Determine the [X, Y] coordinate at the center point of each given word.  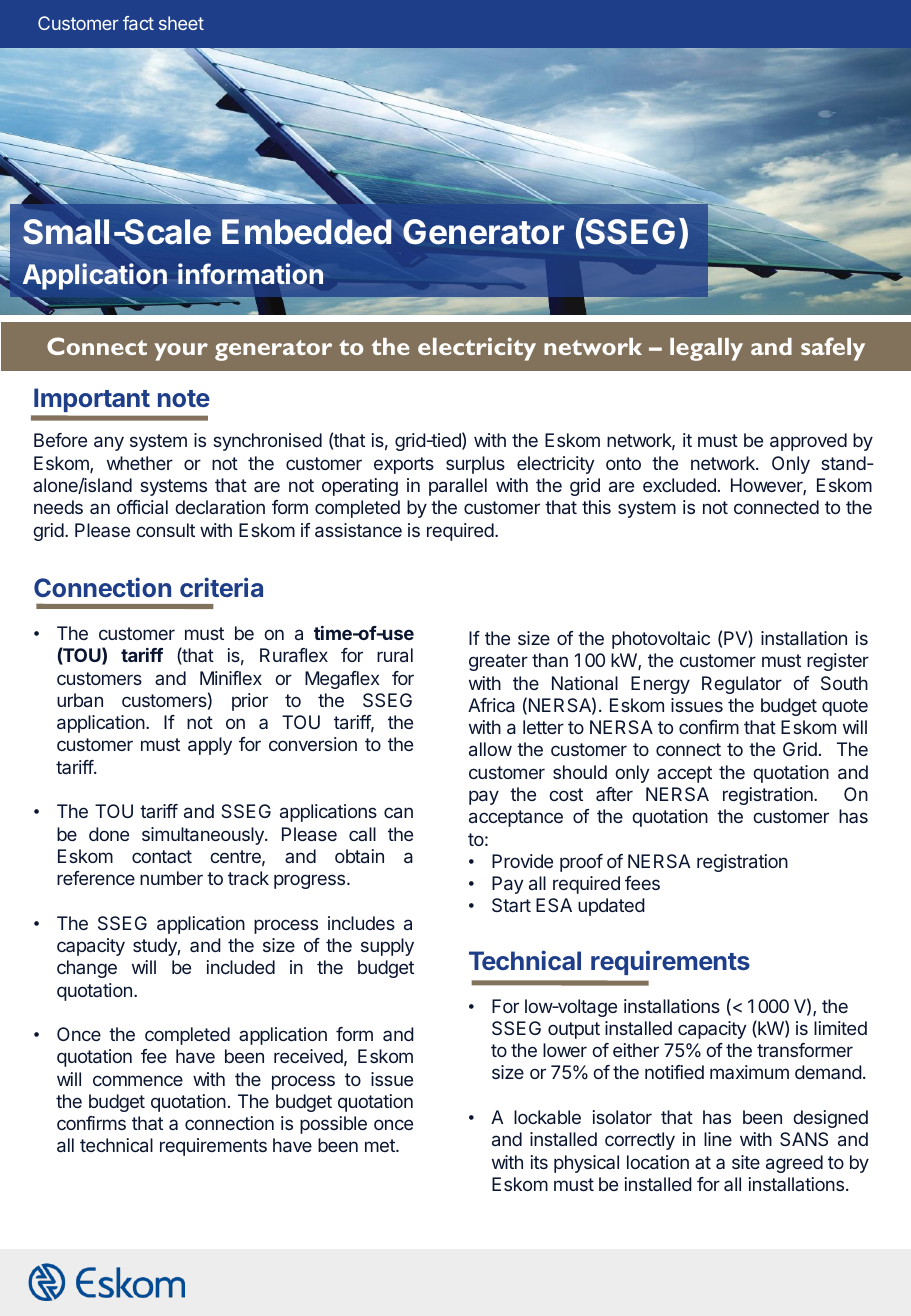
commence [138, 1080]
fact [138, 23]
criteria [221, 587]
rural [395, 655]
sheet [181, 23]
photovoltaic [661, 640]
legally [706, 349]
